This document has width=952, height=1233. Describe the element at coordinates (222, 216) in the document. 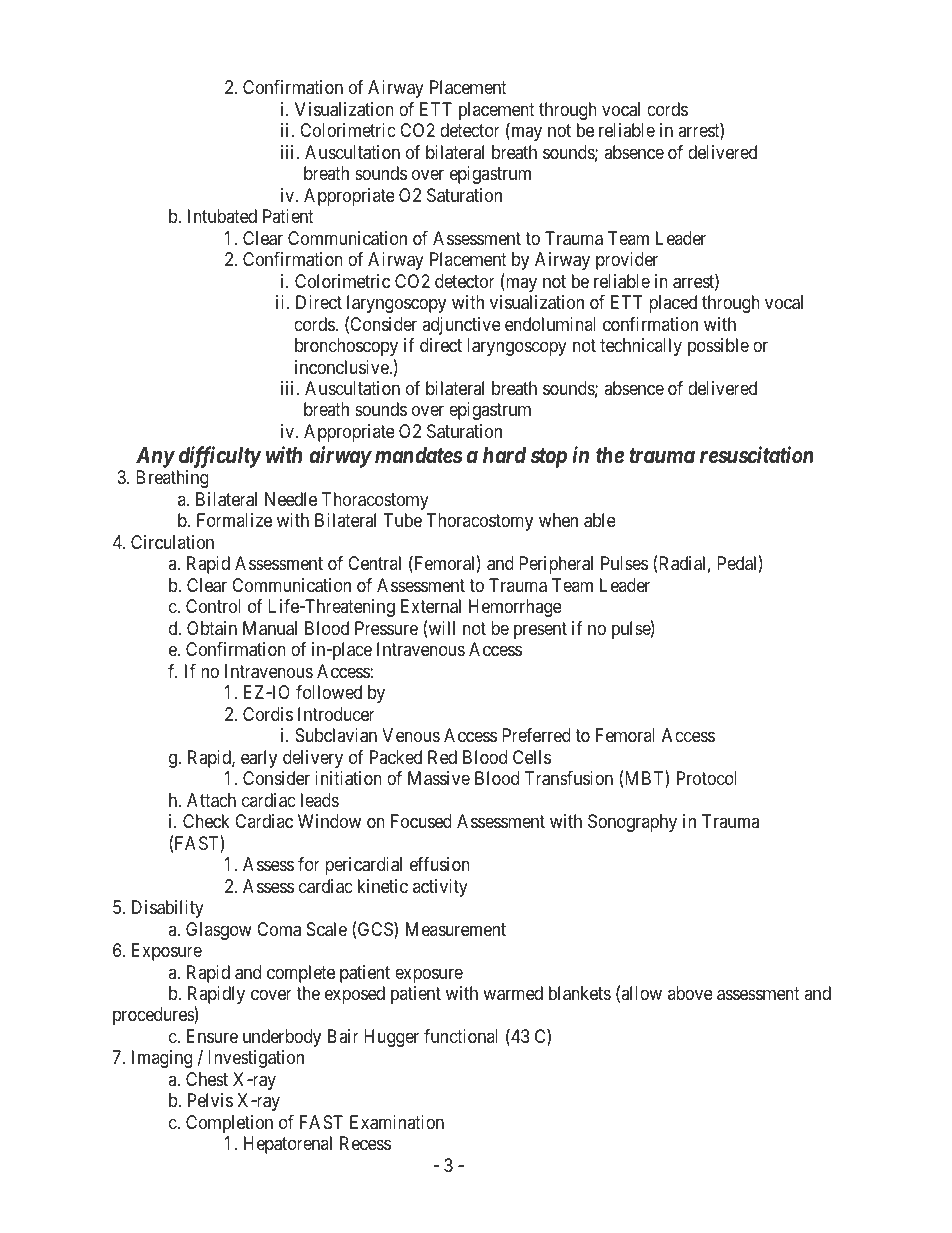

I see `Intubated` at that location.
